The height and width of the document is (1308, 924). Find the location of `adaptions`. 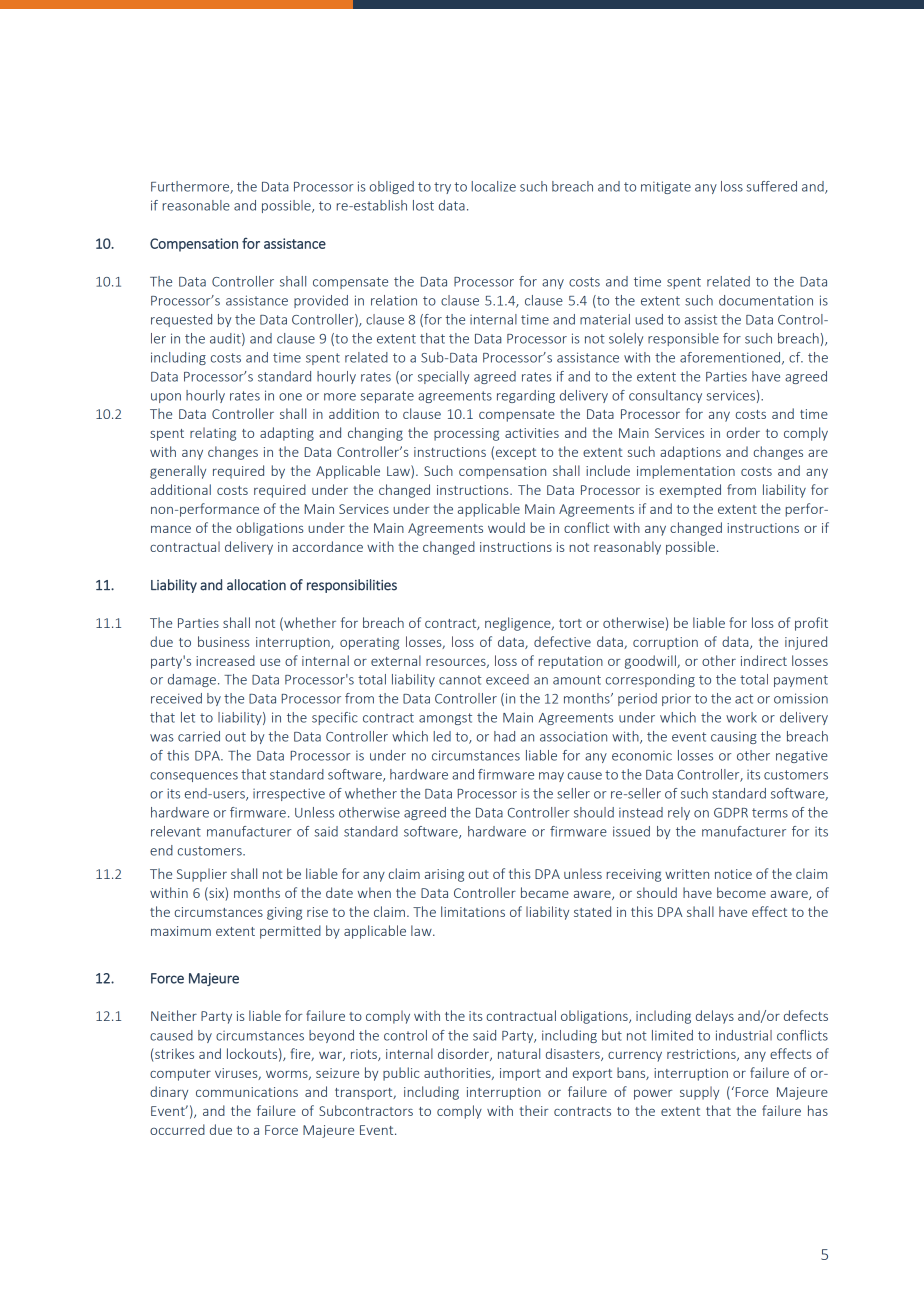

adaptions is located at coordinates (690, 453).
